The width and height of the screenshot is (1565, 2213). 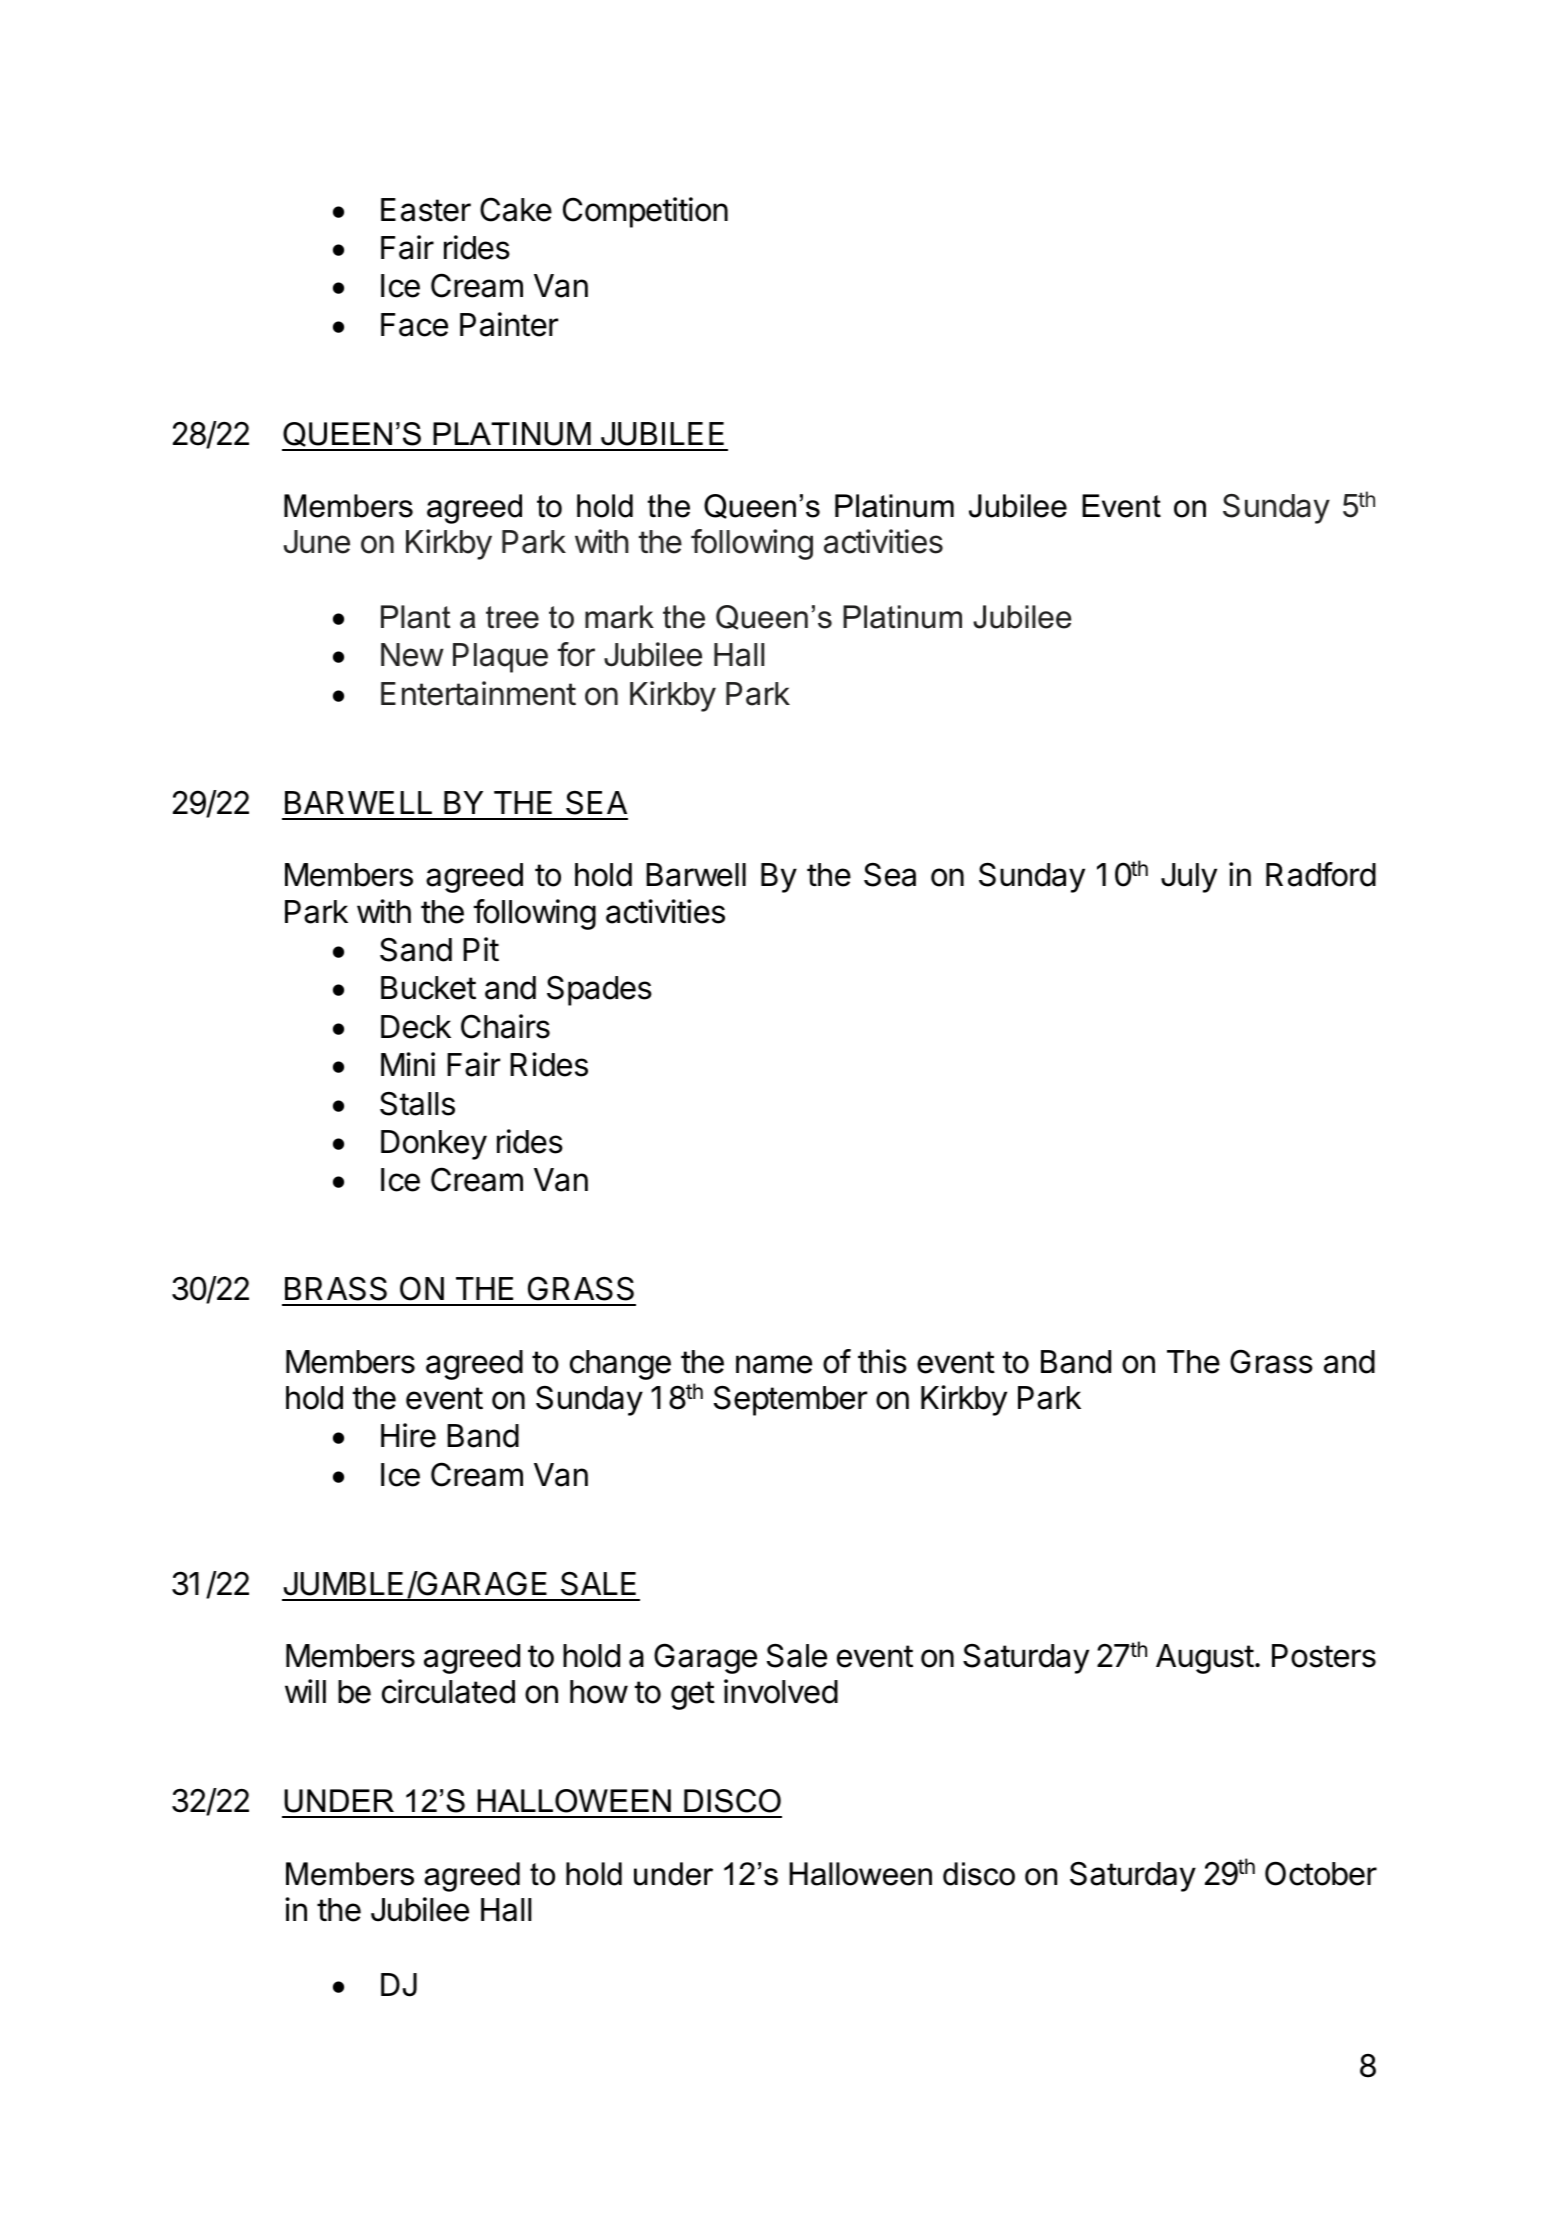 What do you see at coordinates (774, 1364) in the screenshot?
I see `name` at bounding box center [774, 1364].
